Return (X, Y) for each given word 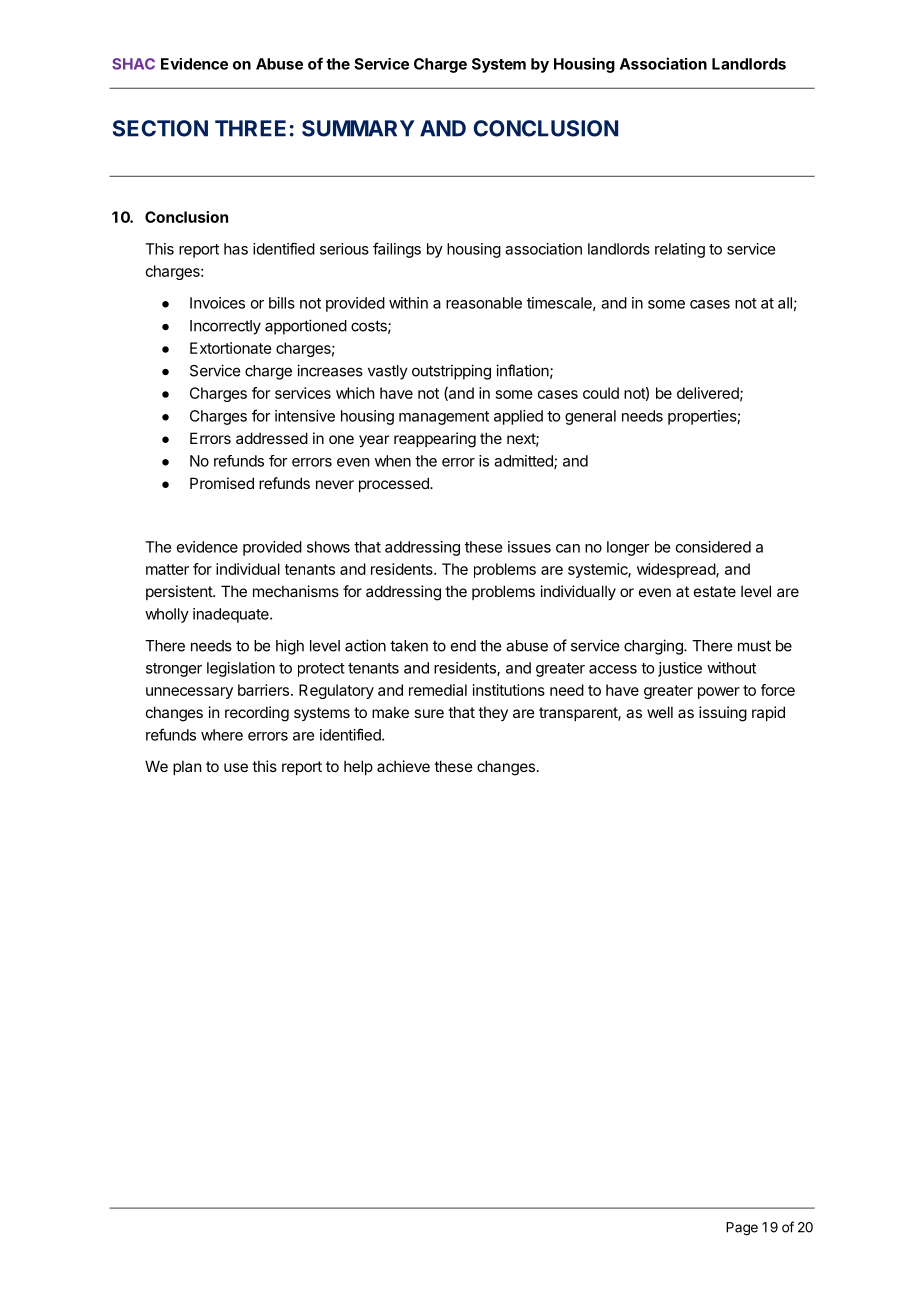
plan (187, 767)
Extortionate (231, 348)
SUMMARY (358, 128)
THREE (250, 128)
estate (715, 591)
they (493, 713)
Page (742, 1229)
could (601, 393)
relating (680, 250)
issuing (723, 714)
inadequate (232, 615)
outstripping (451, 372)
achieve (403, 766)
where (222, 735)
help (358, 767)
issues (529, 547)
